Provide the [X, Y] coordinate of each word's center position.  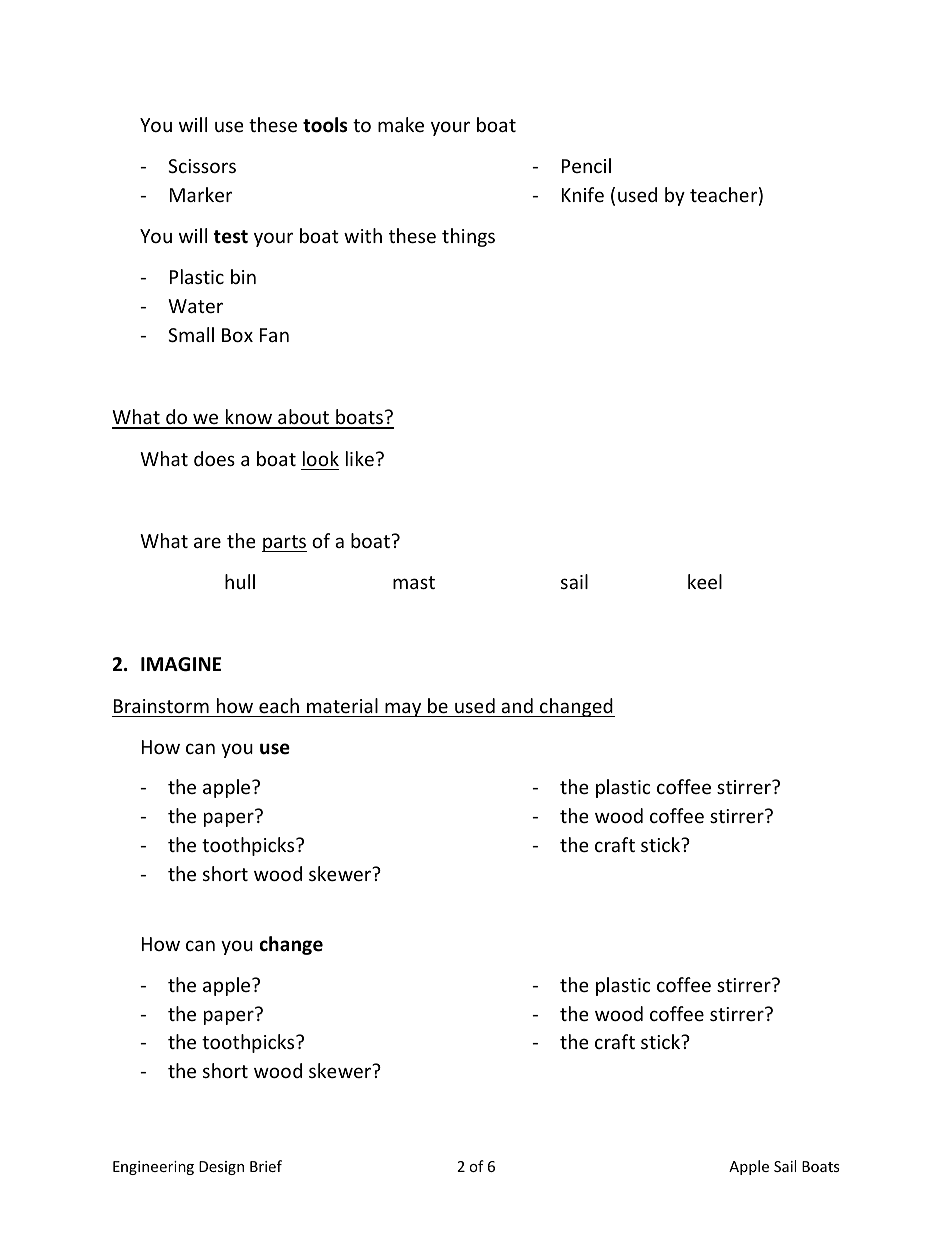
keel [705, 581]
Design [221, 1168]
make [401, 124]
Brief [266, 1166]
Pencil [586, 165]
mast [414, 582]
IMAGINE [181, 664]
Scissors [202, 166]
